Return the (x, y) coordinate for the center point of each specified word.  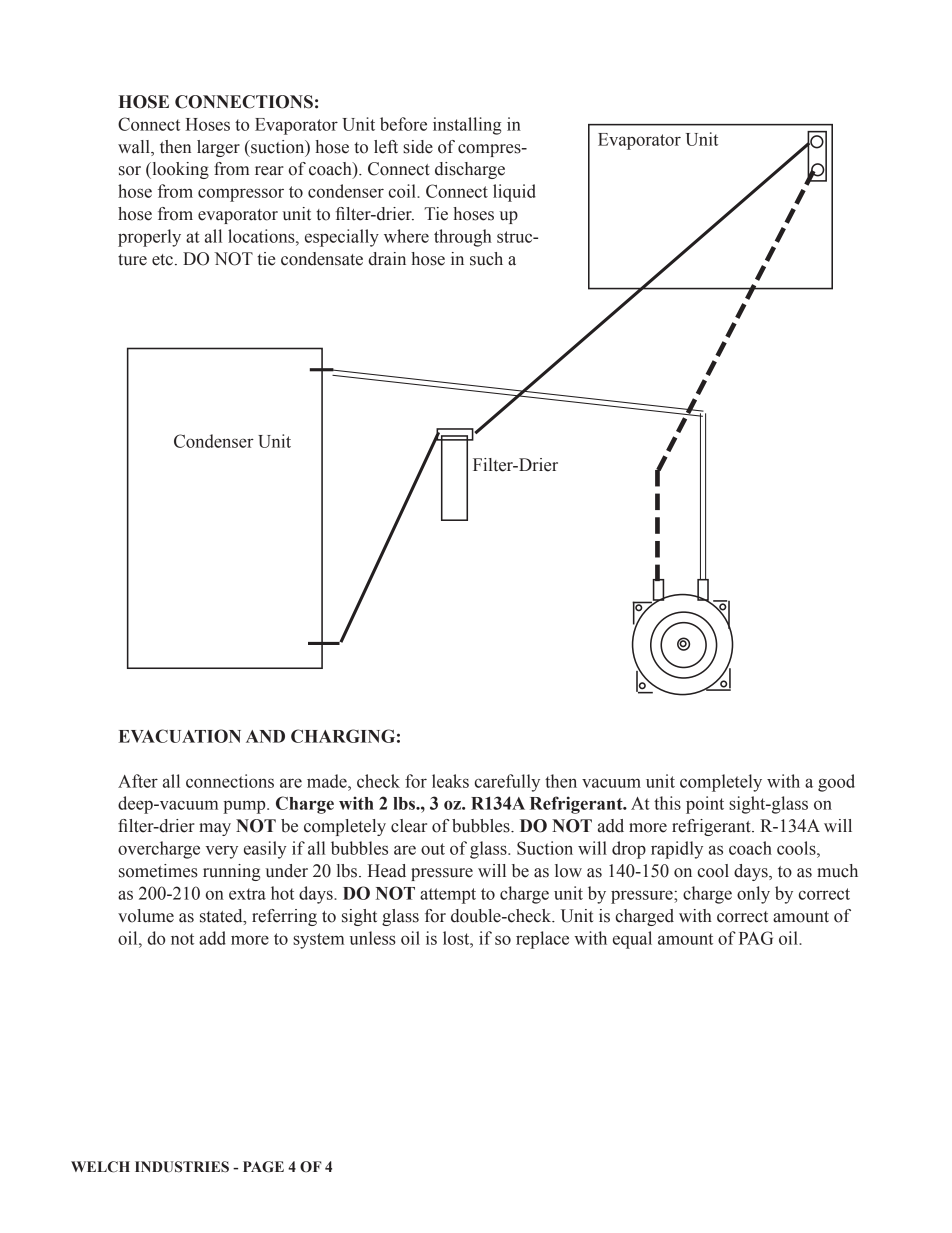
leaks (450, 781)
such (486, 259)
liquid (514, 193)
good (836, 783)
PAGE (263, 1167)
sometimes (158, 871)
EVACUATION (180, 736)
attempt (448, 896)
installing (467, 126)
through (463, 238)
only (753, 895)
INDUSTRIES (182, 1167)
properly (149, 238)
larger (218, 148)
